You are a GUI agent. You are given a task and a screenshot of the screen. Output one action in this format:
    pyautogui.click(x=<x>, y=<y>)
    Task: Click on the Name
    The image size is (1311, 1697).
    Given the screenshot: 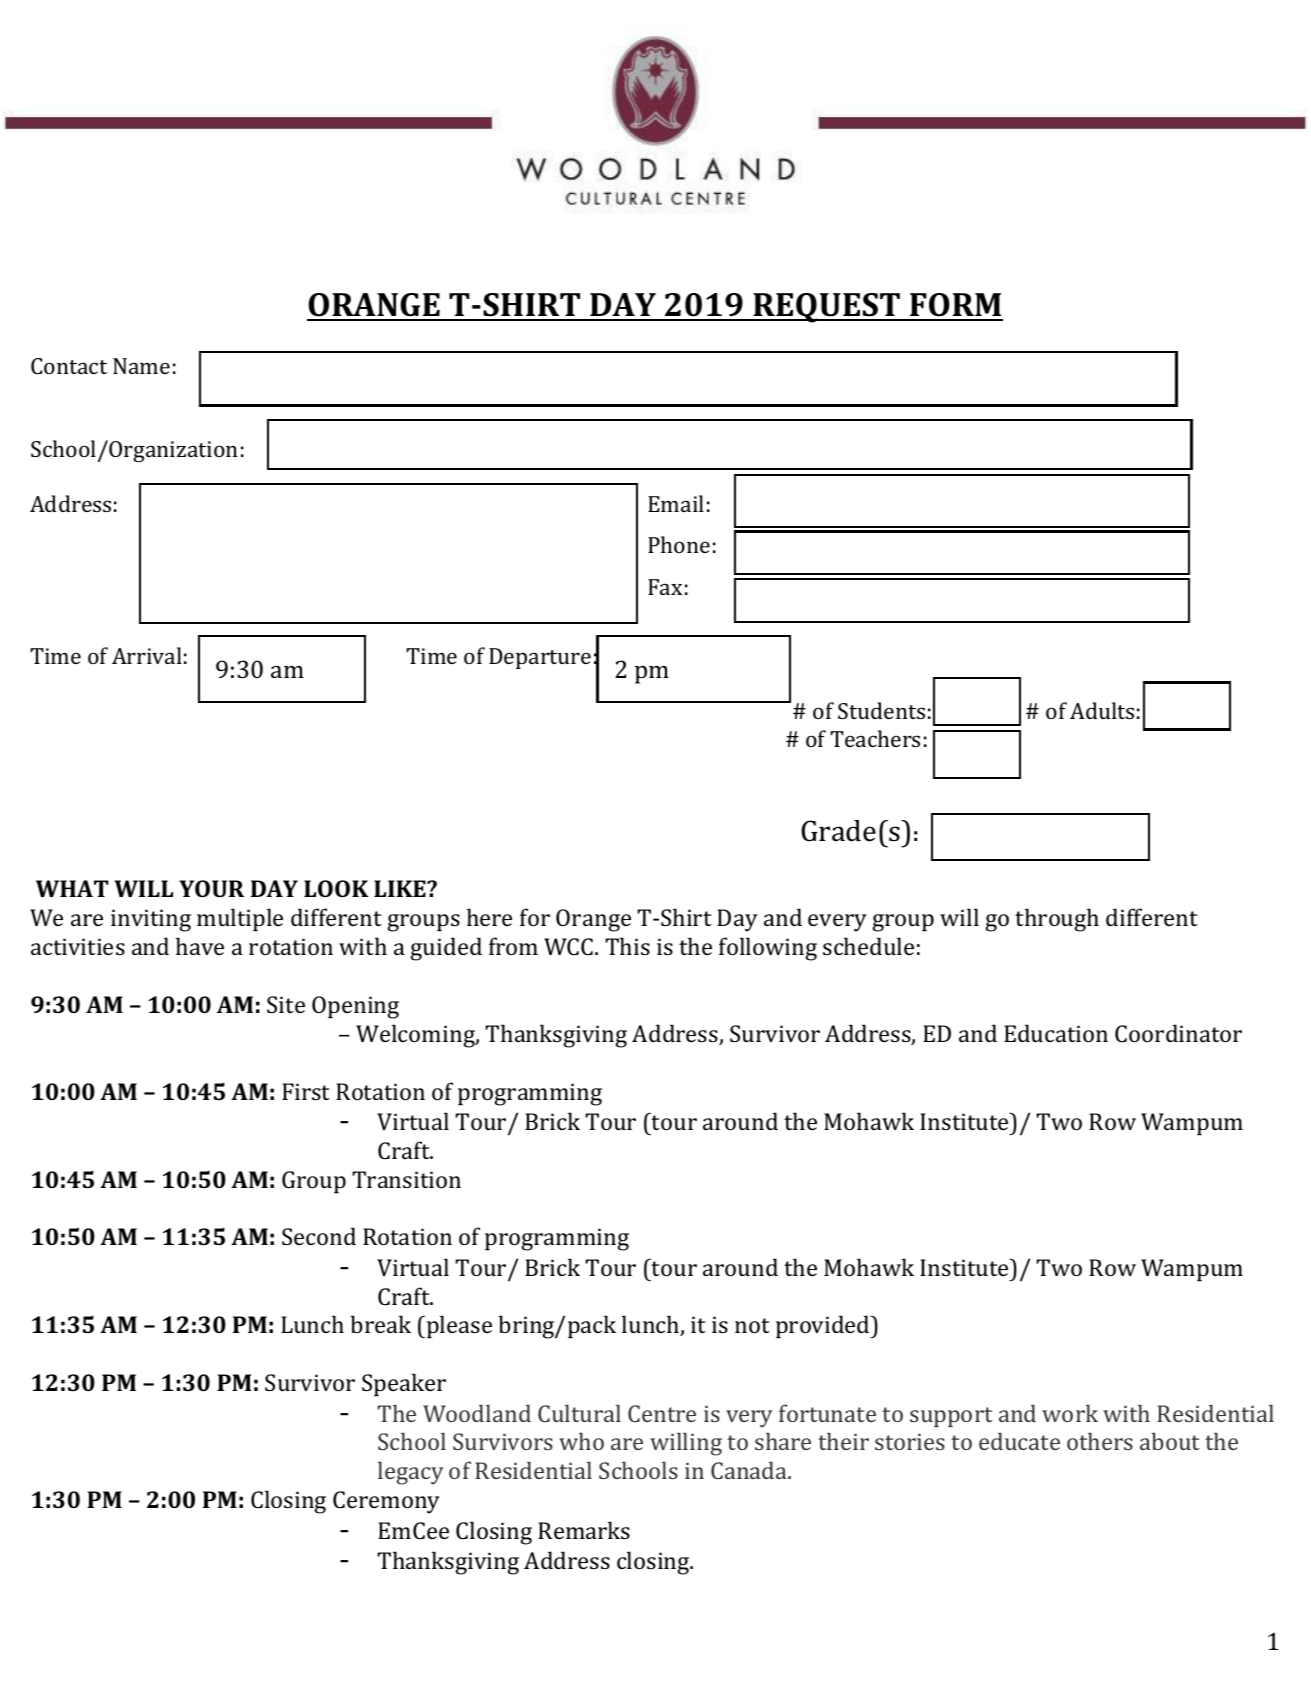 What is the action you would take?
    pyautogui.click(x=141, y=366)
